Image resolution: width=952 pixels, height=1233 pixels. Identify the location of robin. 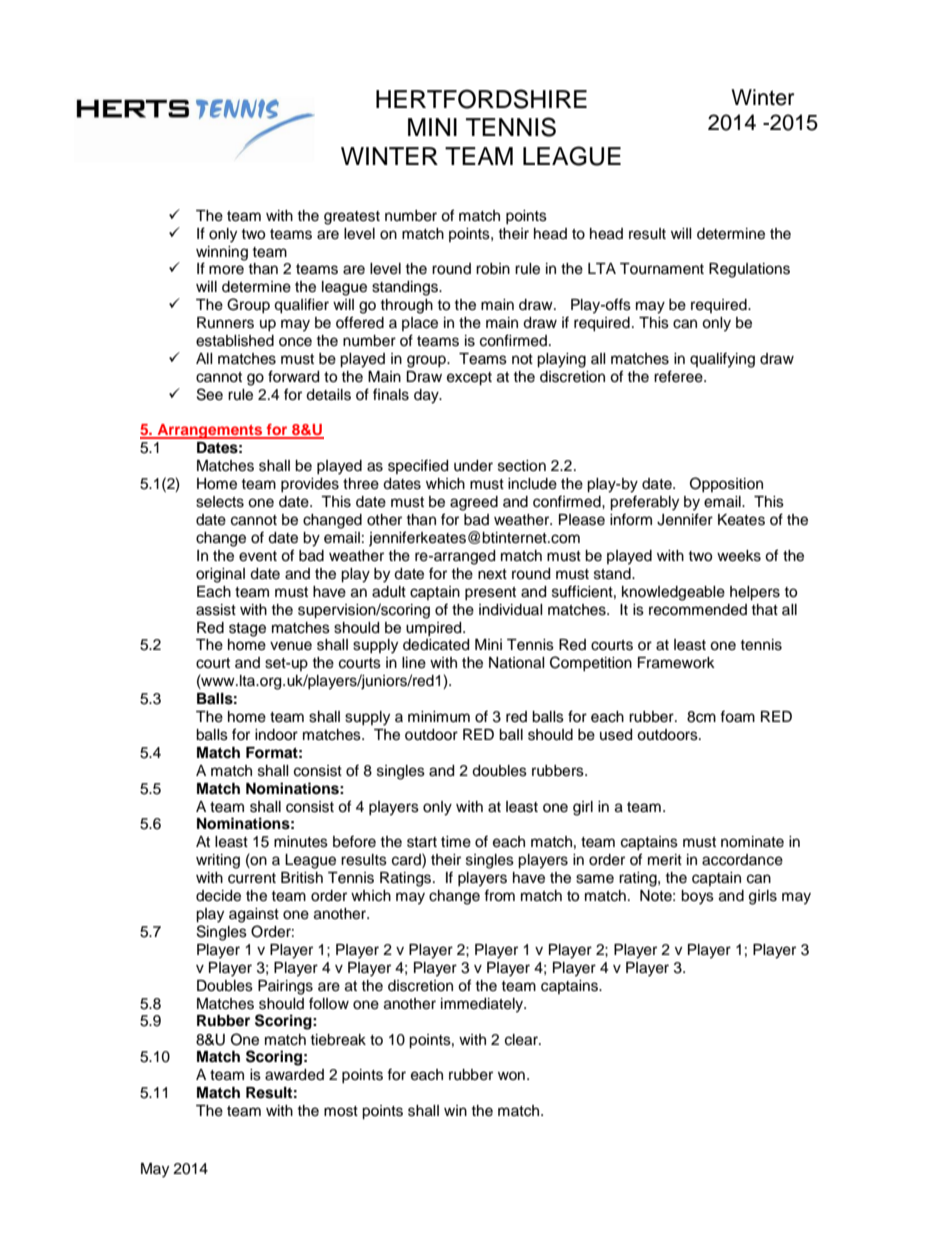
(493, 269).
